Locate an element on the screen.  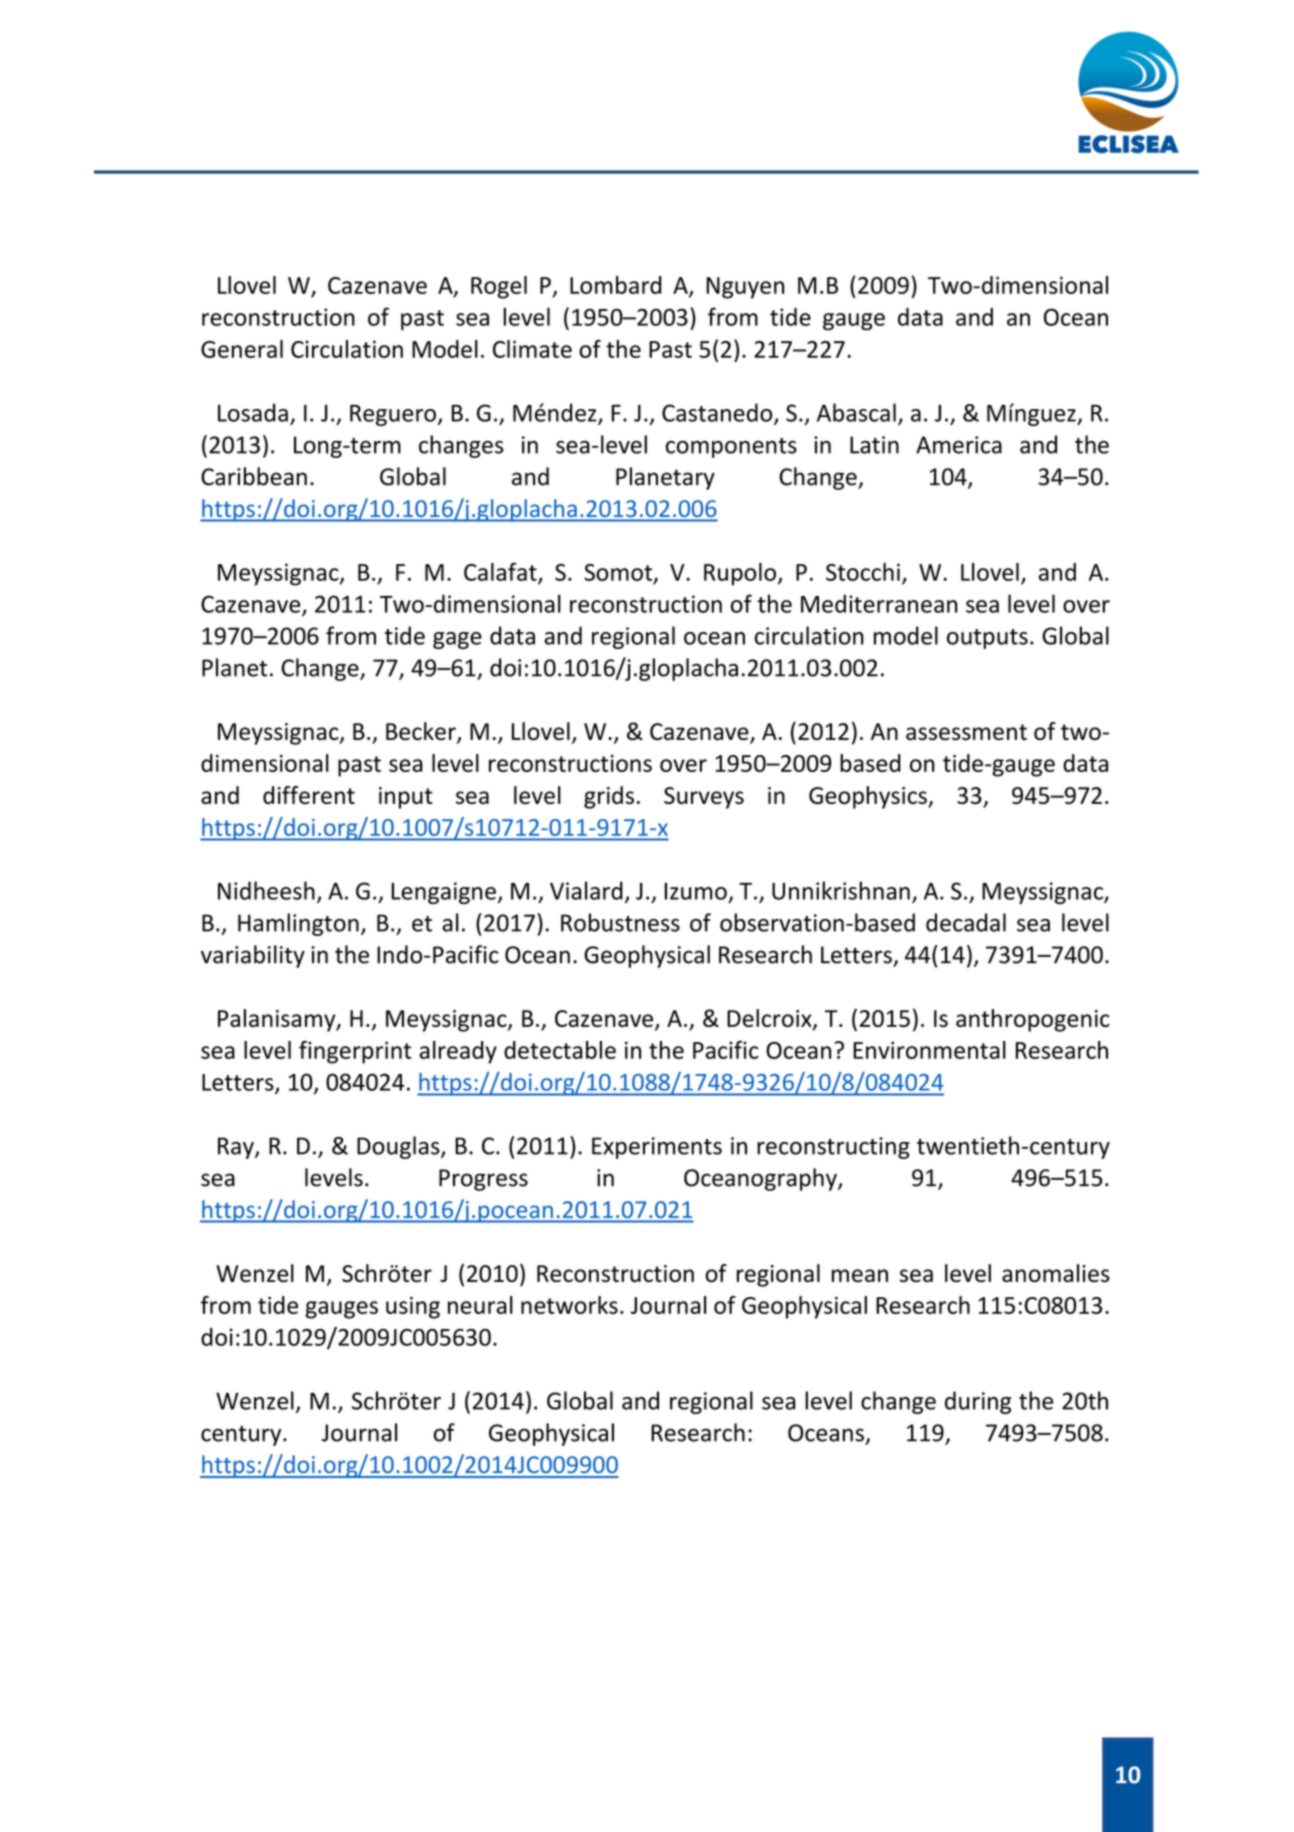
General is located at coordinates (242, 349).
